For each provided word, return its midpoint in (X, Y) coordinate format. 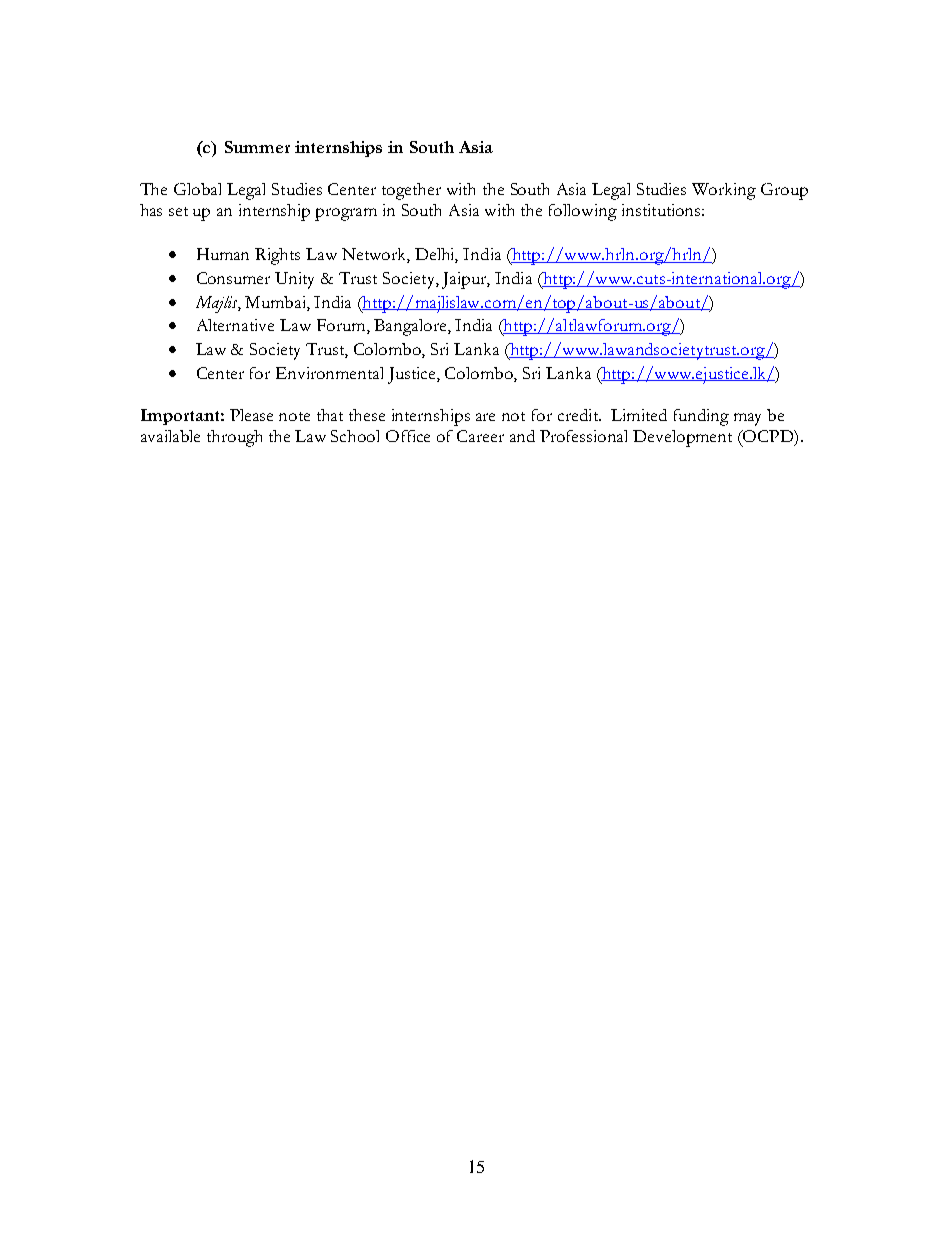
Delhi (436, 255)
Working (724, 191)
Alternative (235, 325)
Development (682, 438)
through (234, 438)
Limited (639, 415)
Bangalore (411, 327)
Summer (257, 147)
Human (223, 254)
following (583, 212)
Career (480, 436)
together (411, 191)
